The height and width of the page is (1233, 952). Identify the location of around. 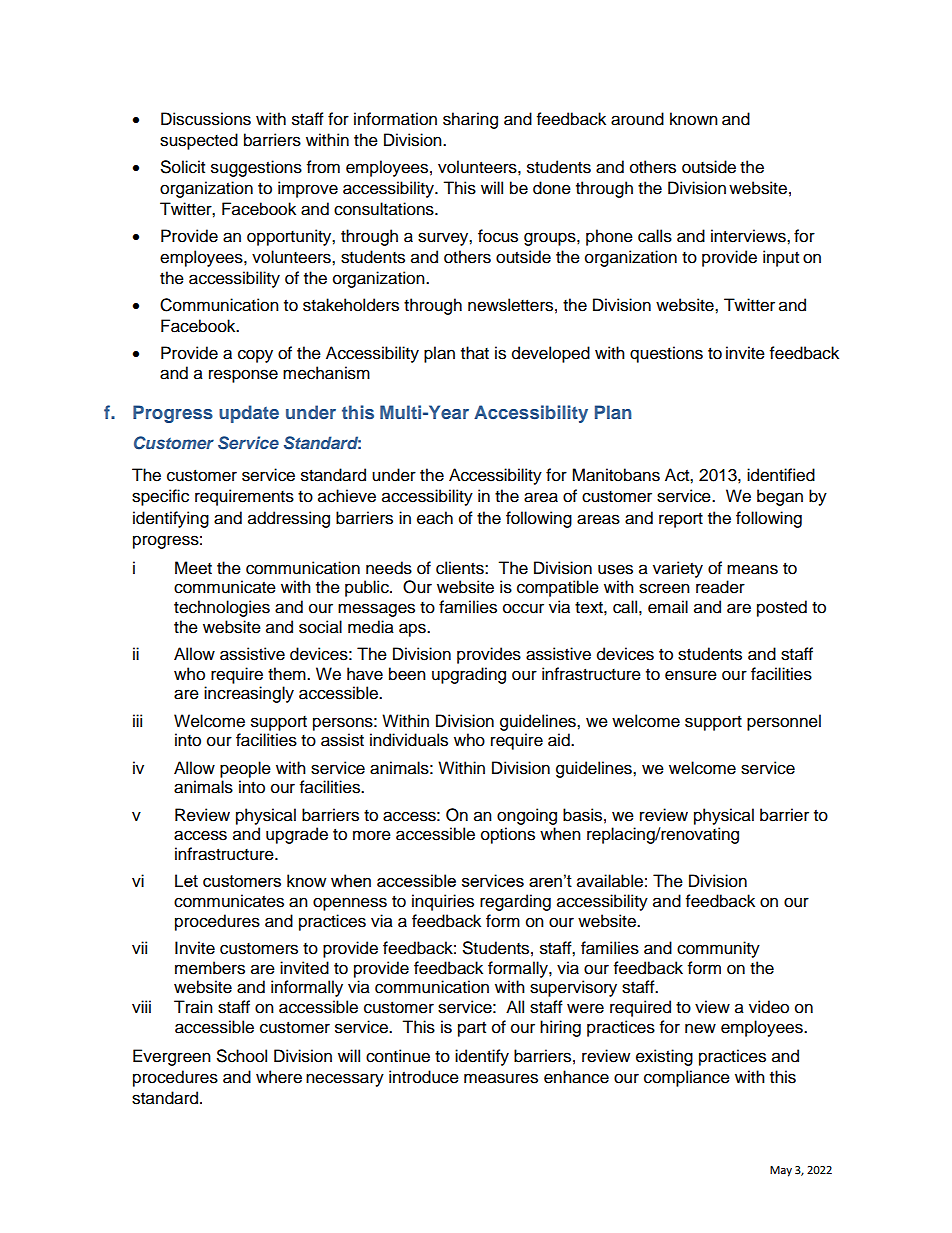
(637, 119).
